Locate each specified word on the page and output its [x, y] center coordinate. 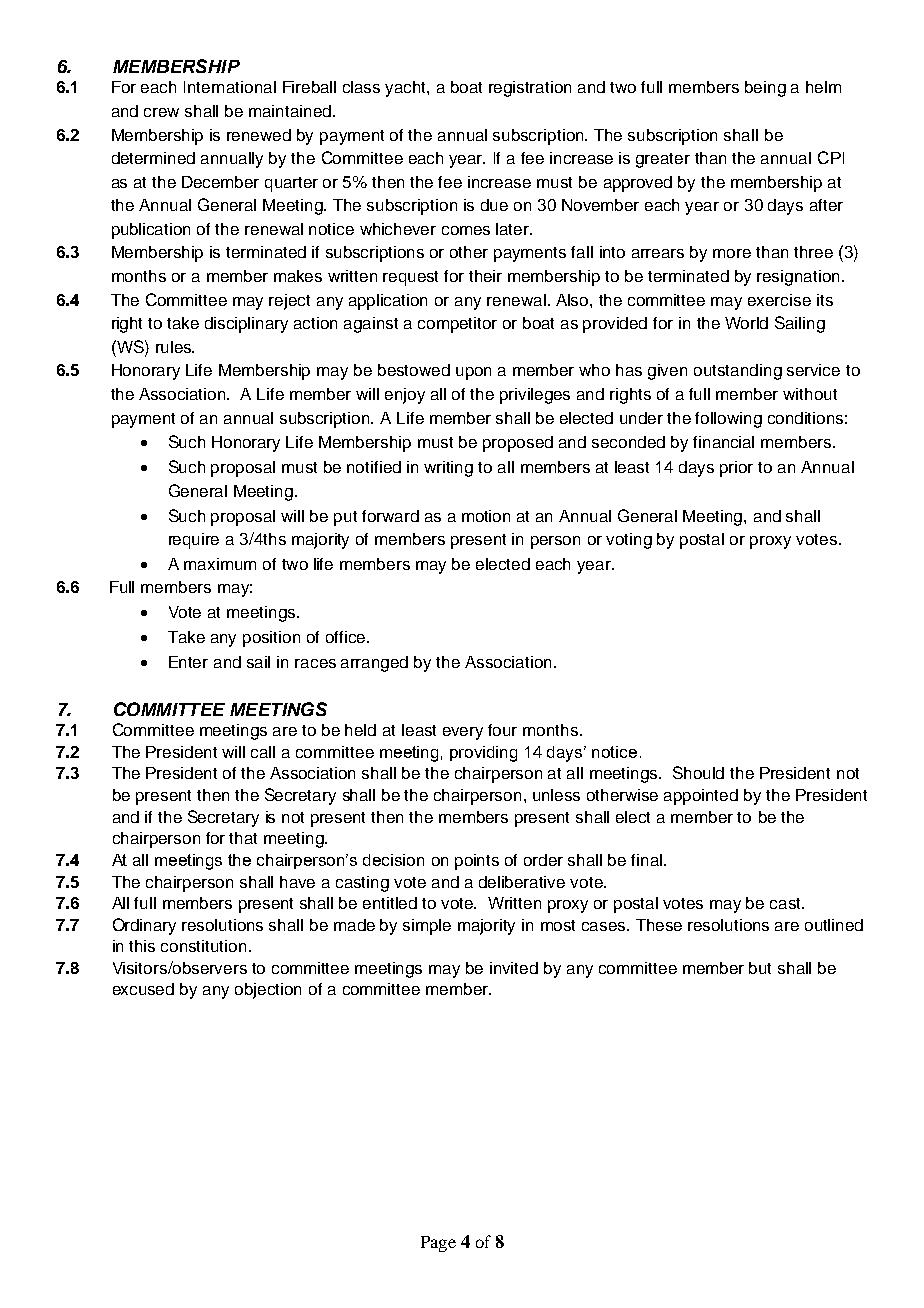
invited [514, 968]
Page [438, 1244]
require [194, 541]
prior [736, 469]
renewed [259, 135]
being [765, 89]
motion [486, 516]
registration [530, 89]
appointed [701, 797]
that [243, 838]
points [477, 862]
